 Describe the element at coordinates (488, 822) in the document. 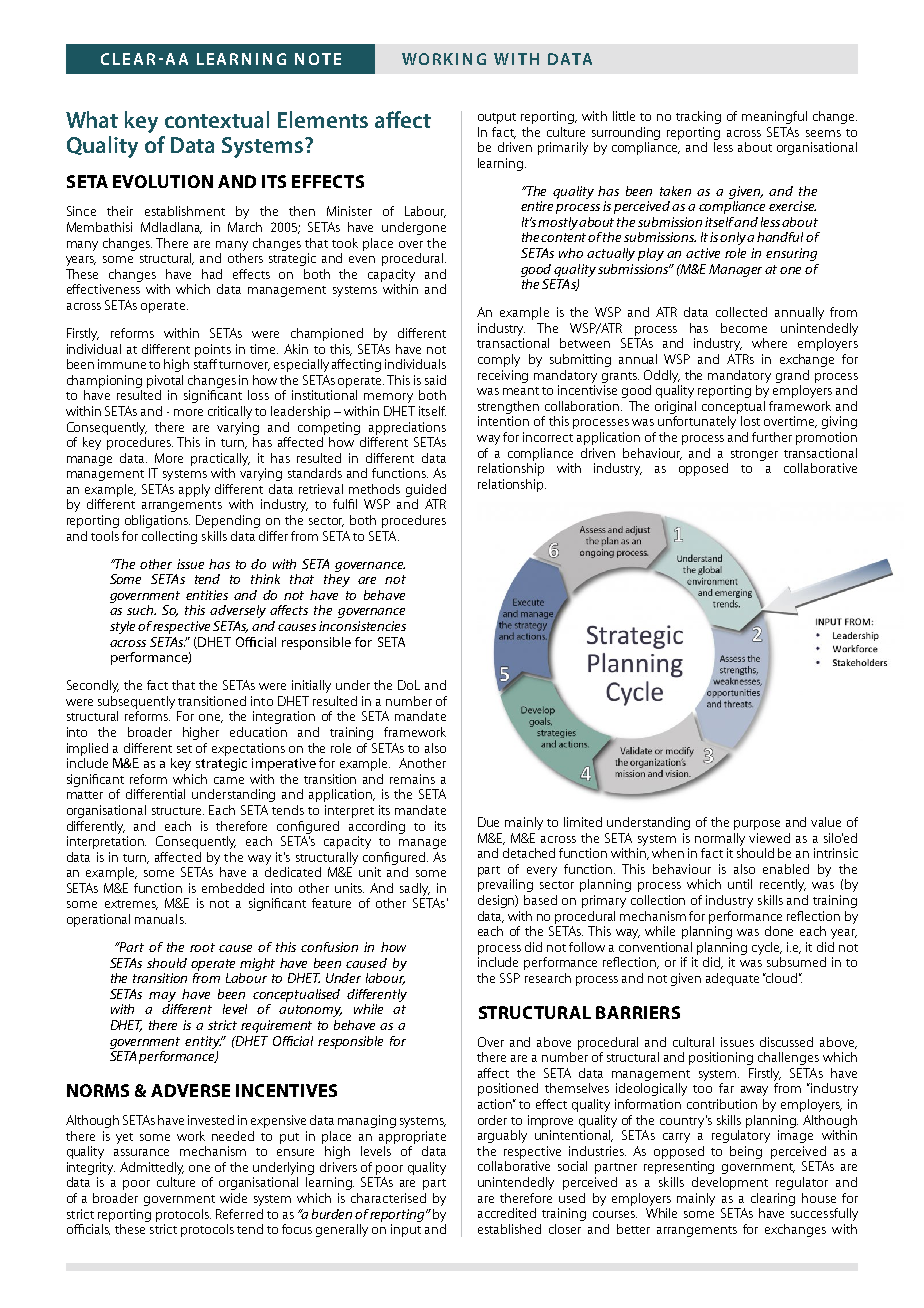

I see `Due` at that location.
